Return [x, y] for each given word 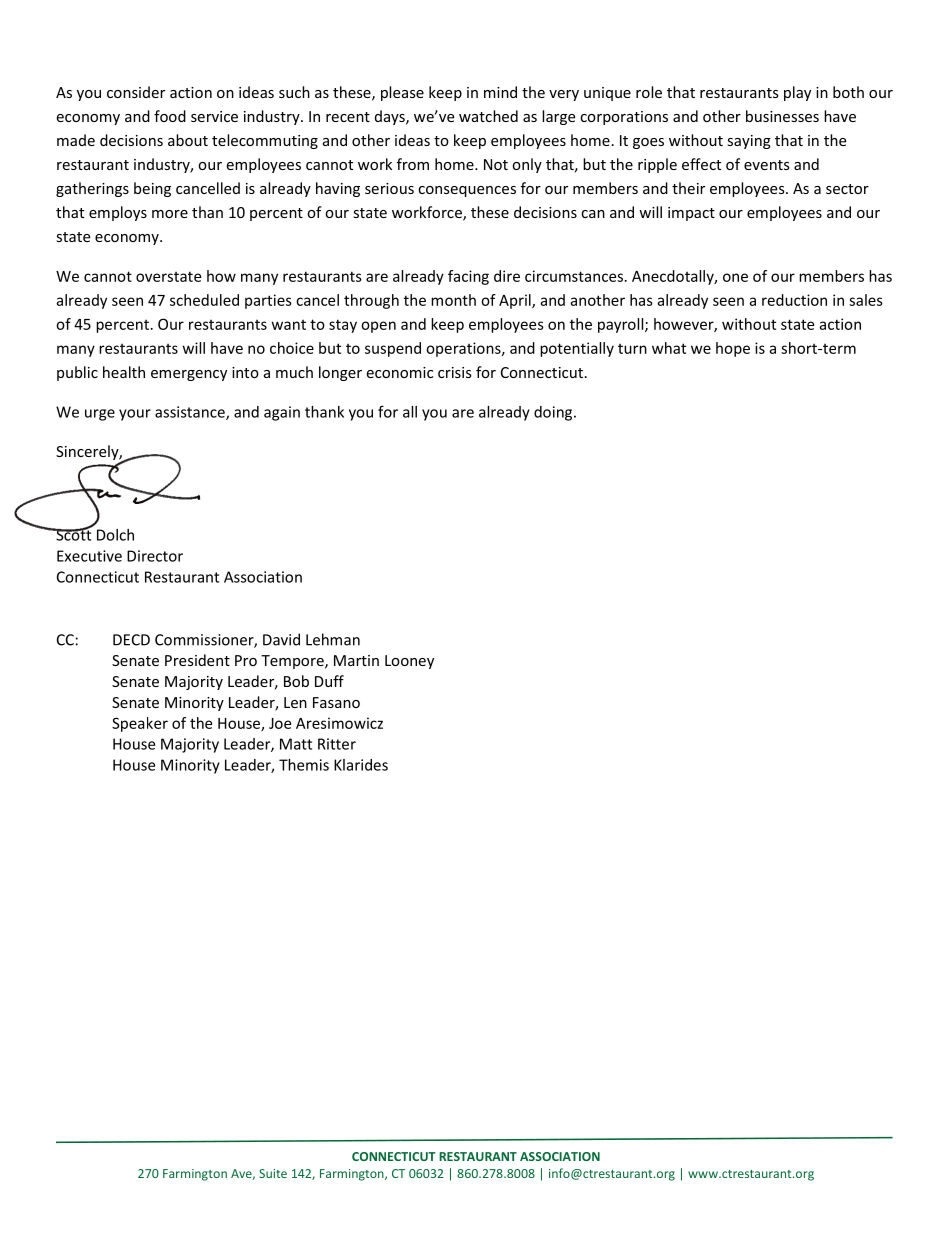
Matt [296, 744]
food [170, 116]
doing [554, 413]
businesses [782, 116]
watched [488, 116]
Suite [273, 1173]
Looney [409, 662]
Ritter [337, 744]
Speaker [140, 724]
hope [733, 349]
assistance [191, 413]
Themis [304, 765]
